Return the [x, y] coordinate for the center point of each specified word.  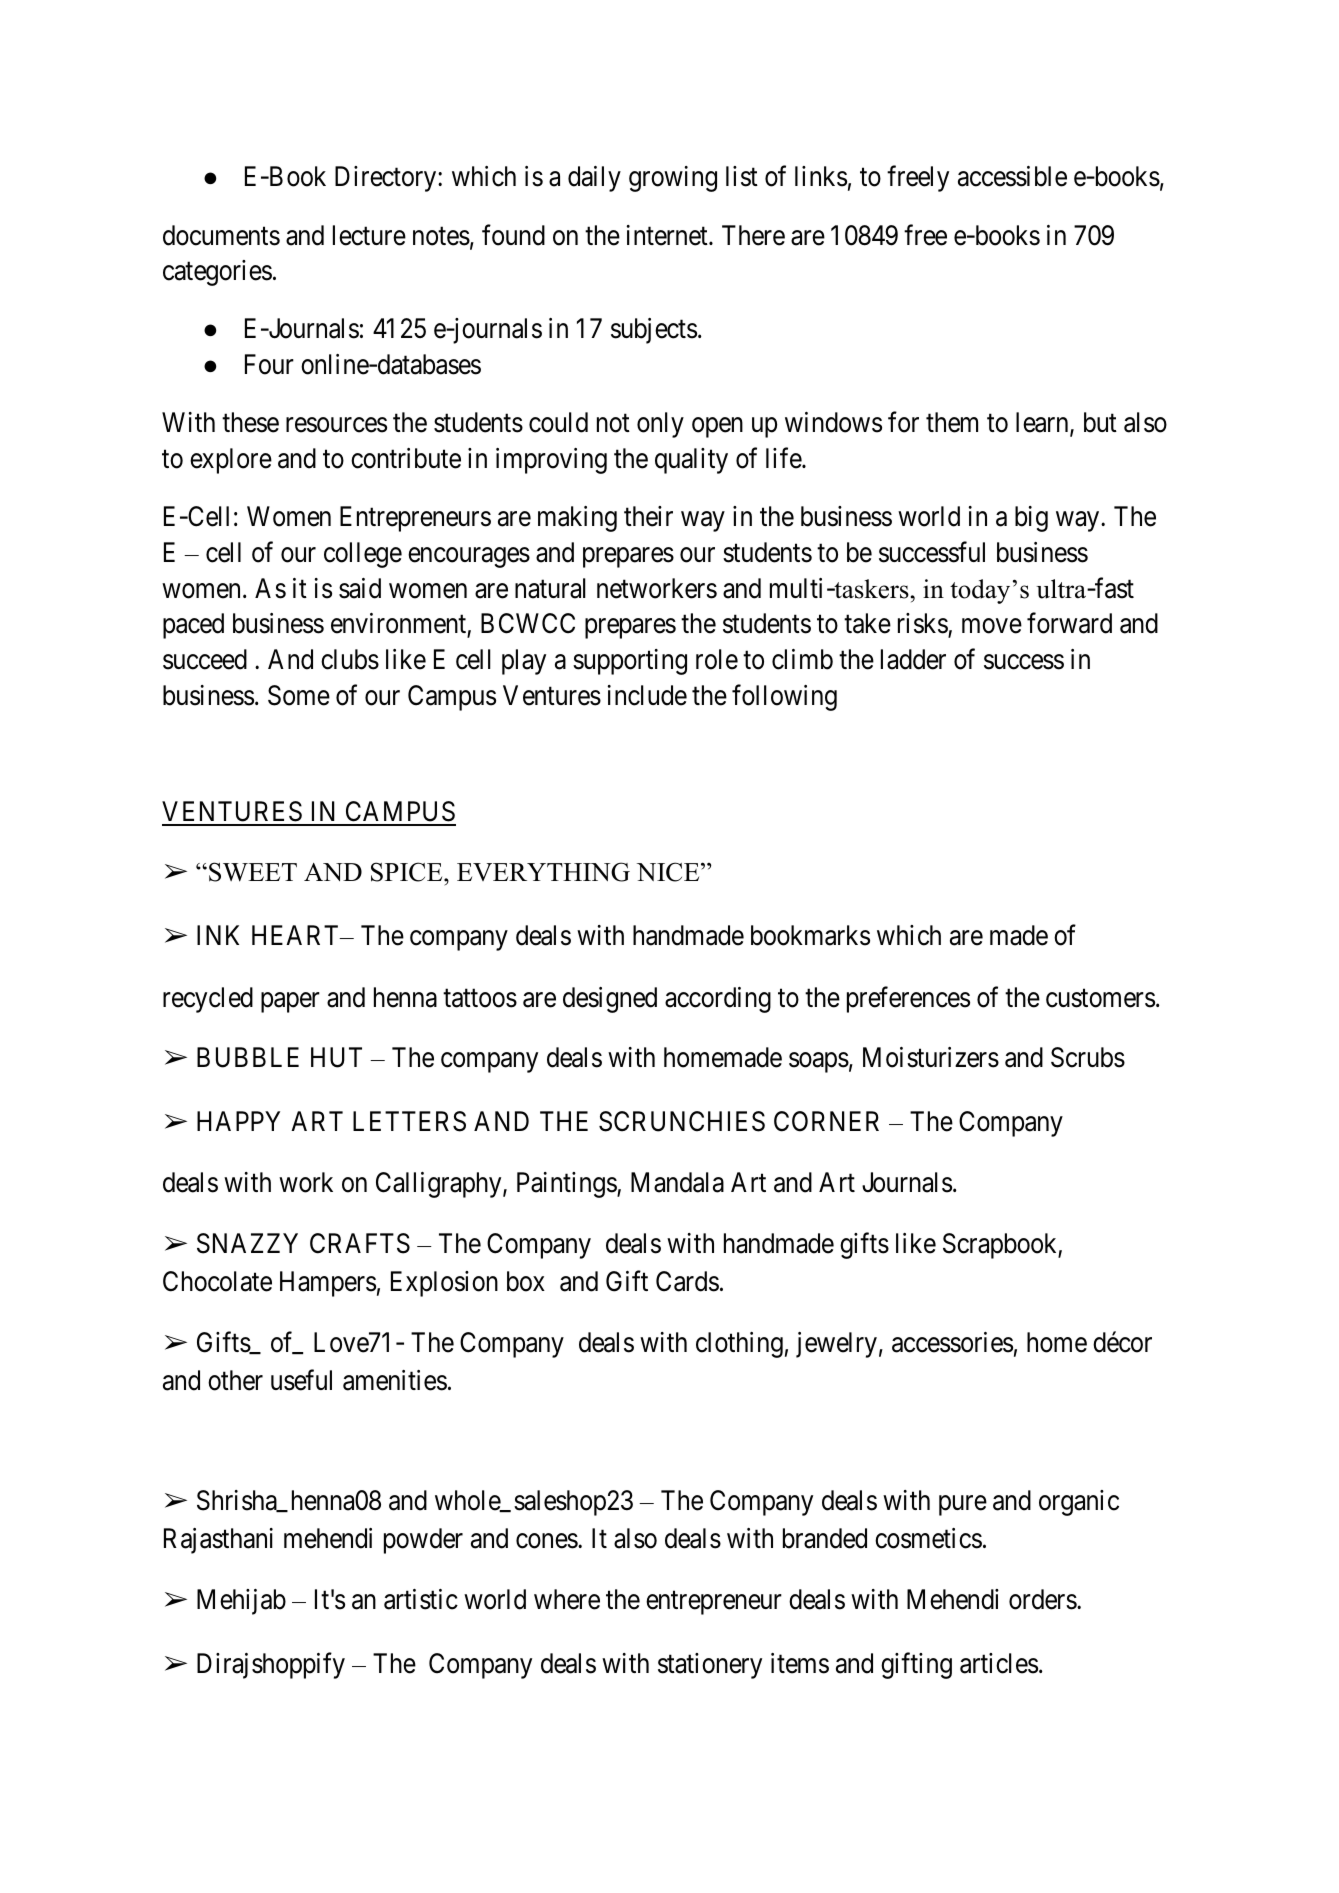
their [648, 516]
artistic [421, 1599]
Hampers [328, 1284]
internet [668, 235]
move [992, 626]
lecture [369, 235]
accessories [952, 1342]
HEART [297, 935]
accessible [1012, 176]
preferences [908, 999]
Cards [687, 1281]
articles [999, 1663]
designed [610, 1000]
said [360, 588]
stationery [710, 1666]
